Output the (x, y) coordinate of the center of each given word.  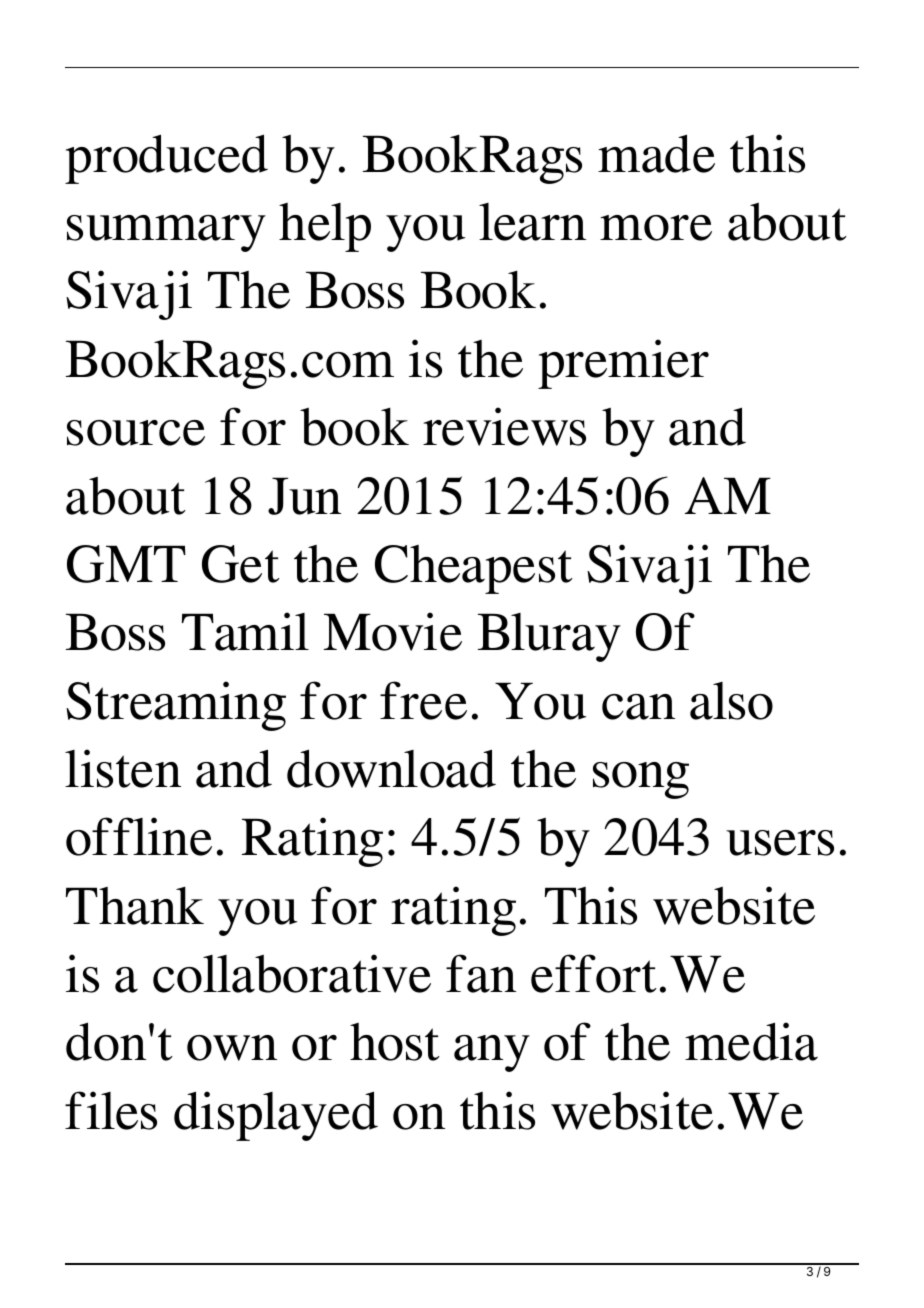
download (391, 768)
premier (623, 364)
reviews (504, 426)
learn (532, 222)
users (780, 843)
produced (166, 159)
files (111, 1110)
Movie (393, 631)
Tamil (245, 631)
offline (139, 836)
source (136, 433)
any (492, 1053)
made (656, 153)
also (731, 701)
